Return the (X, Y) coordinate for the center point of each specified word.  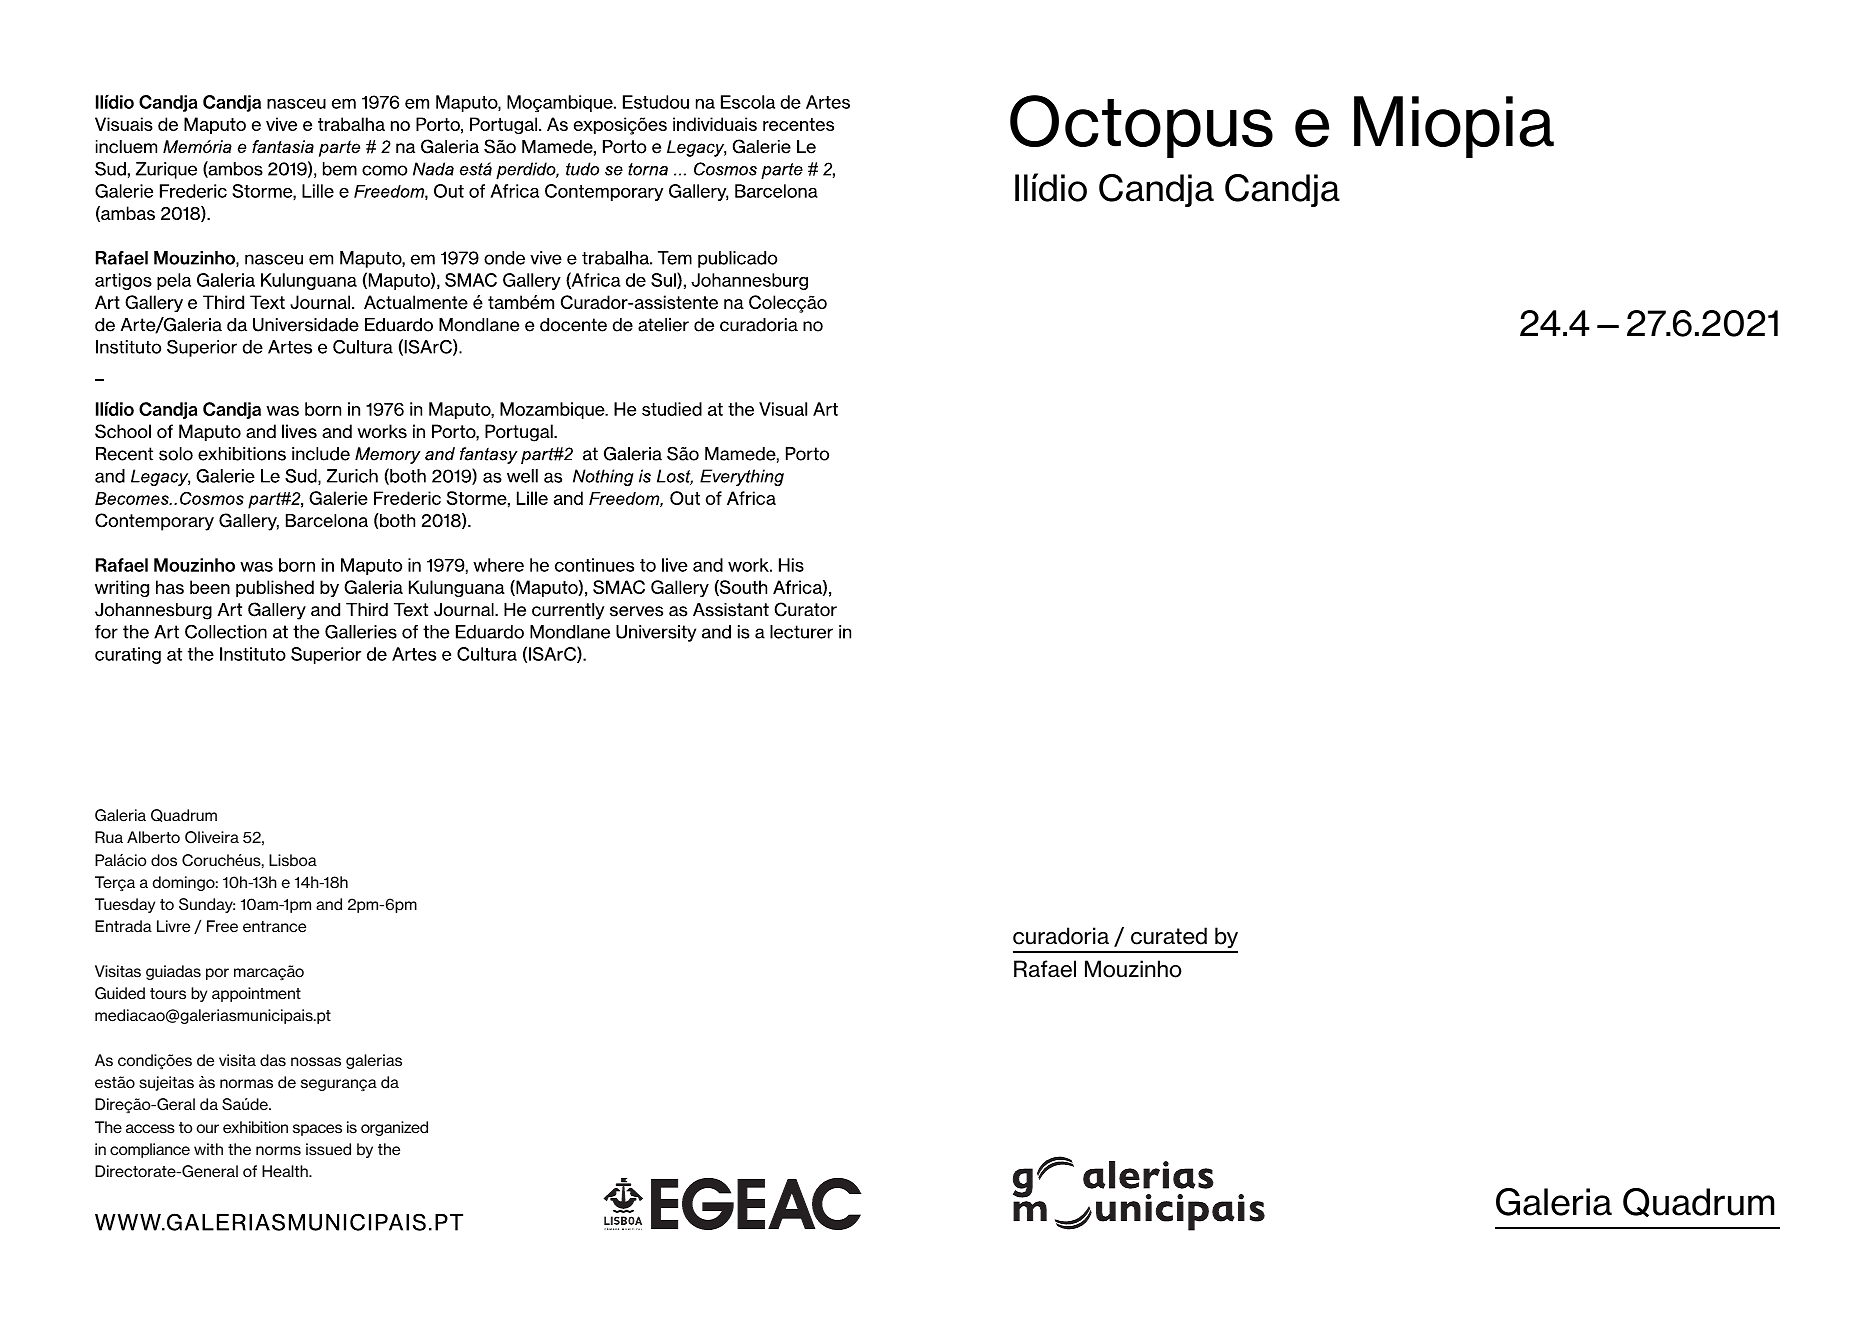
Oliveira (212, 837)
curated (1169, 936)
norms (278, 1151)
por (217, 974)
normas (246, 1084)
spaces (317, 1130)
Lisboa (293, 860)
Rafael (1045, 969)
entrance (274, 927)
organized (394, 1128)
